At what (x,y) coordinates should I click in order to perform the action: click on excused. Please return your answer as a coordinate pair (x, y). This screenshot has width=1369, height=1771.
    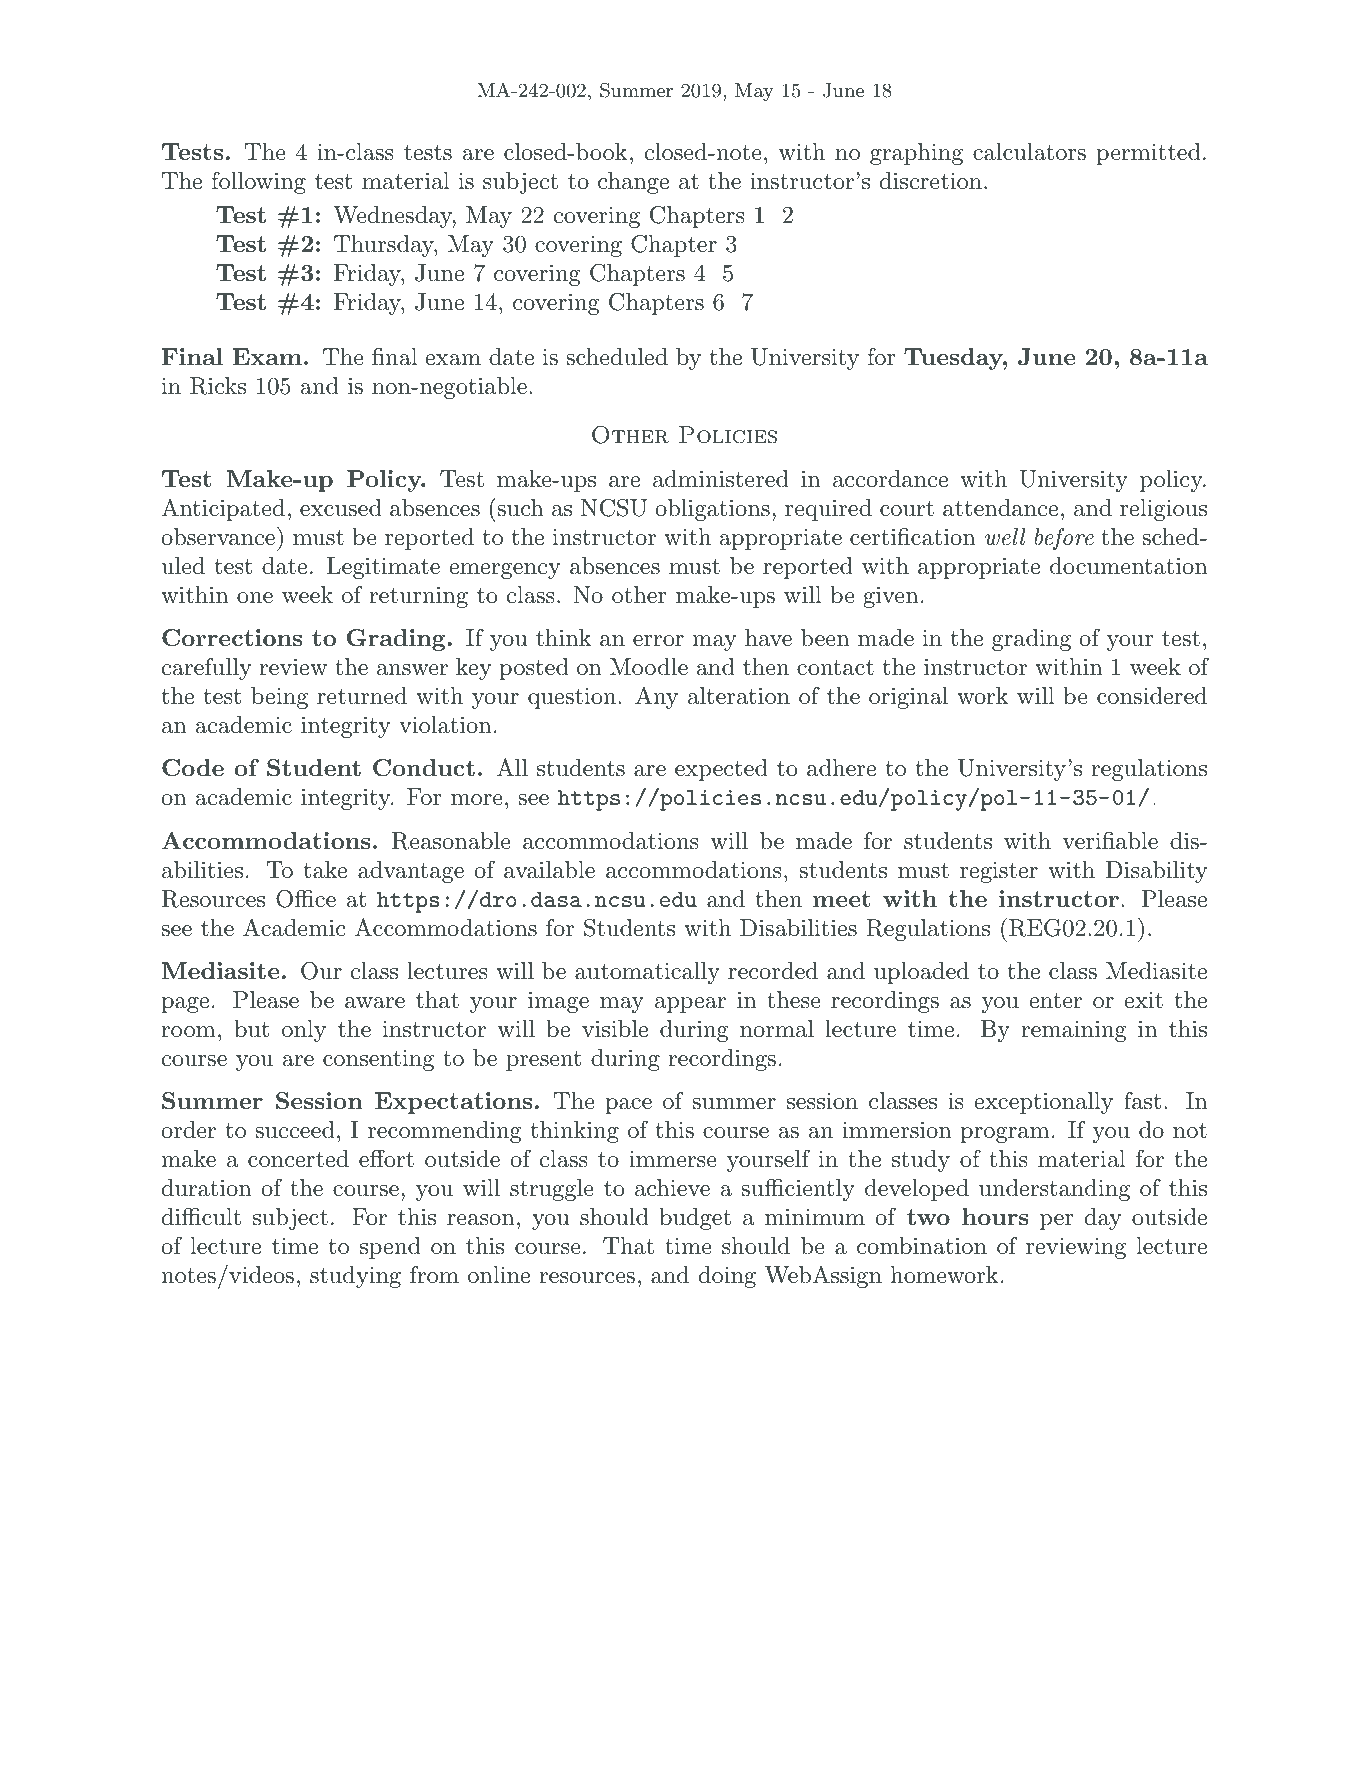
    Looking at the image, I should click on (341, 508).
